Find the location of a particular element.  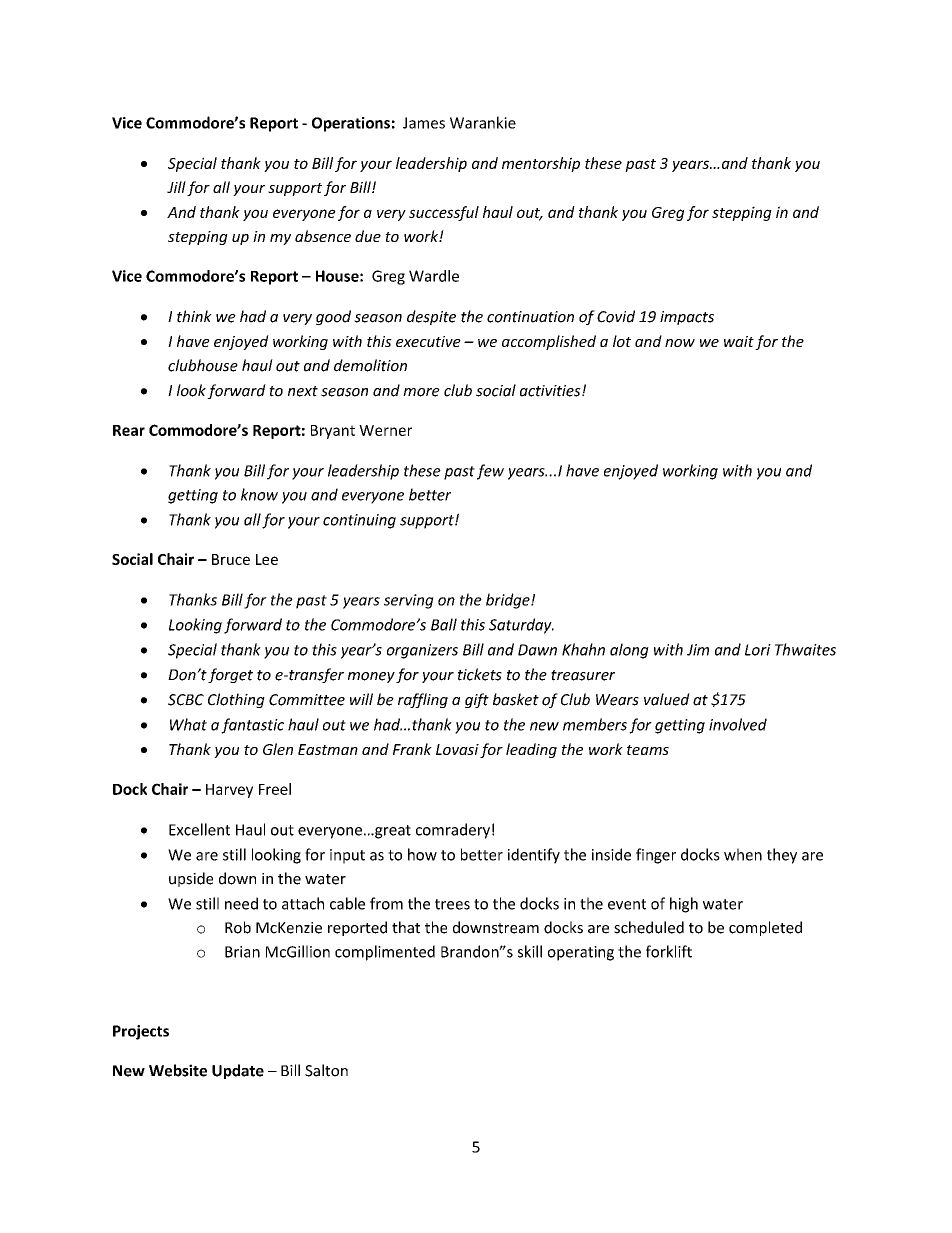

Excellent is located at coordinates (199, 829).
